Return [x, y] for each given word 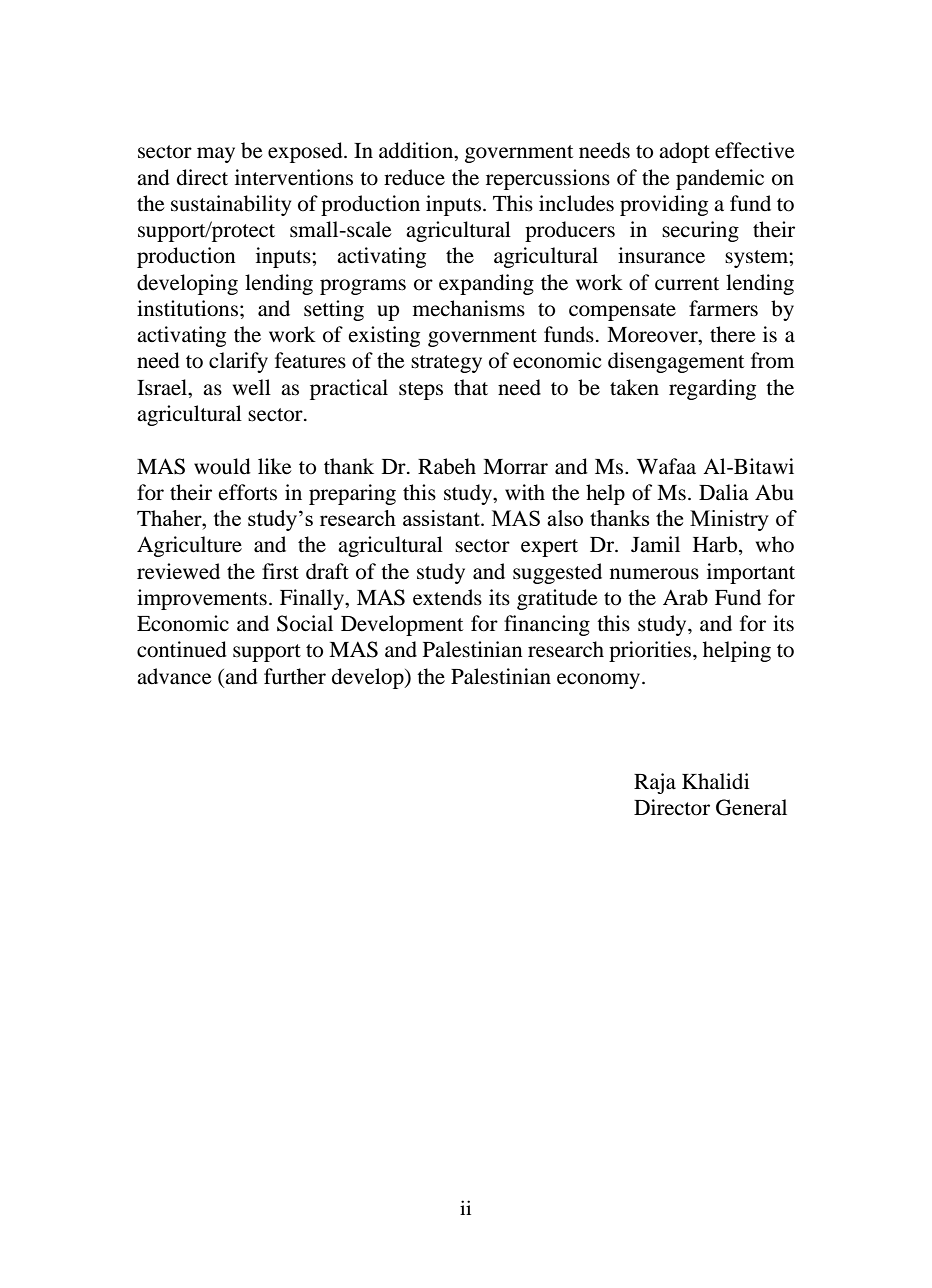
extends [447, 597]
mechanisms [469, 308]
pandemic [720, 179]
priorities [651, 651]
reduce [414, 177]
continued [182, 649]
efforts [247, 492]
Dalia [724, 492]
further [295, 676]
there [733, 334]
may [216, 155]
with [525, 492]
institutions [187, 308]
